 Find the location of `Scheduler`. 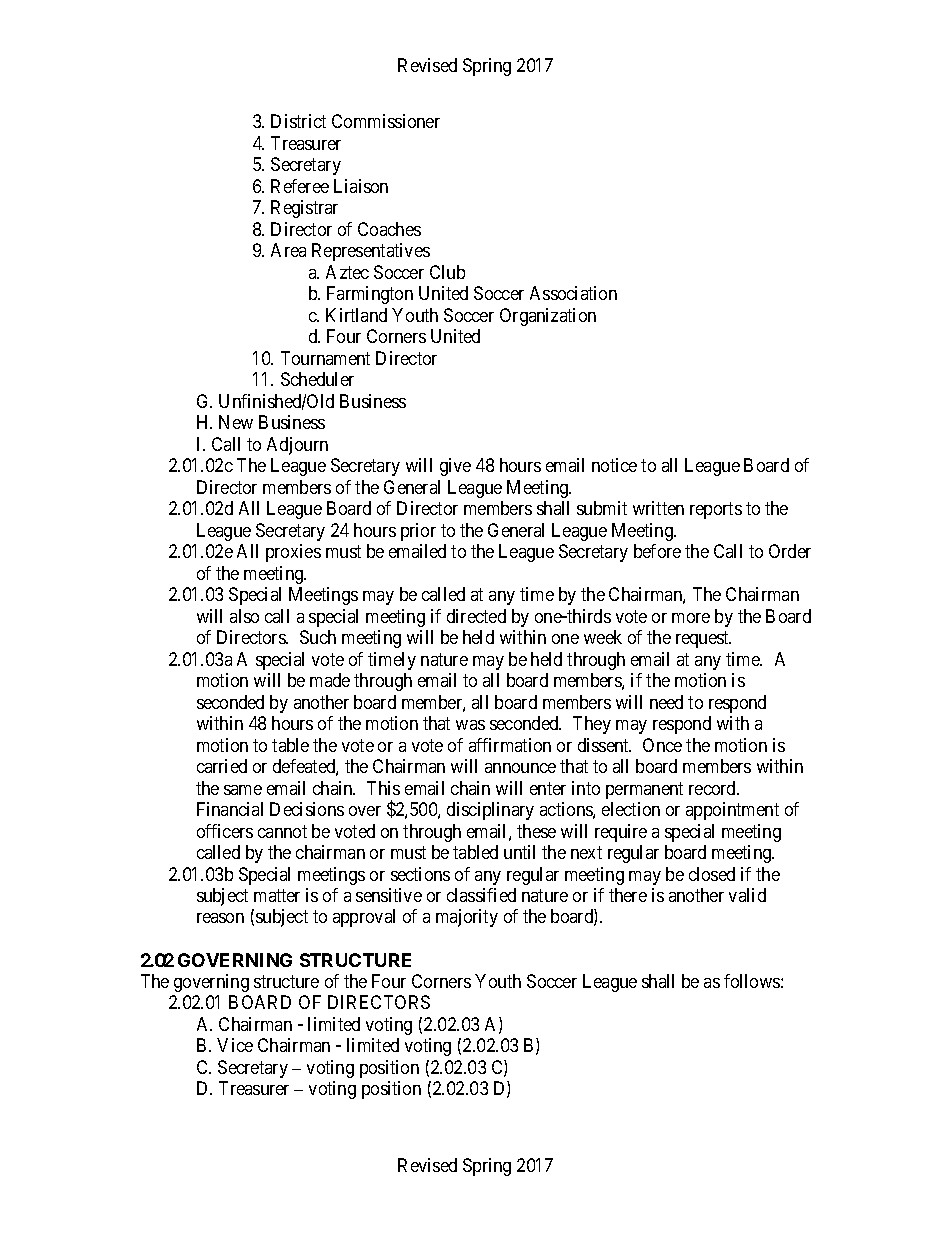

Scheduler is located at coordinates (317, 379).
